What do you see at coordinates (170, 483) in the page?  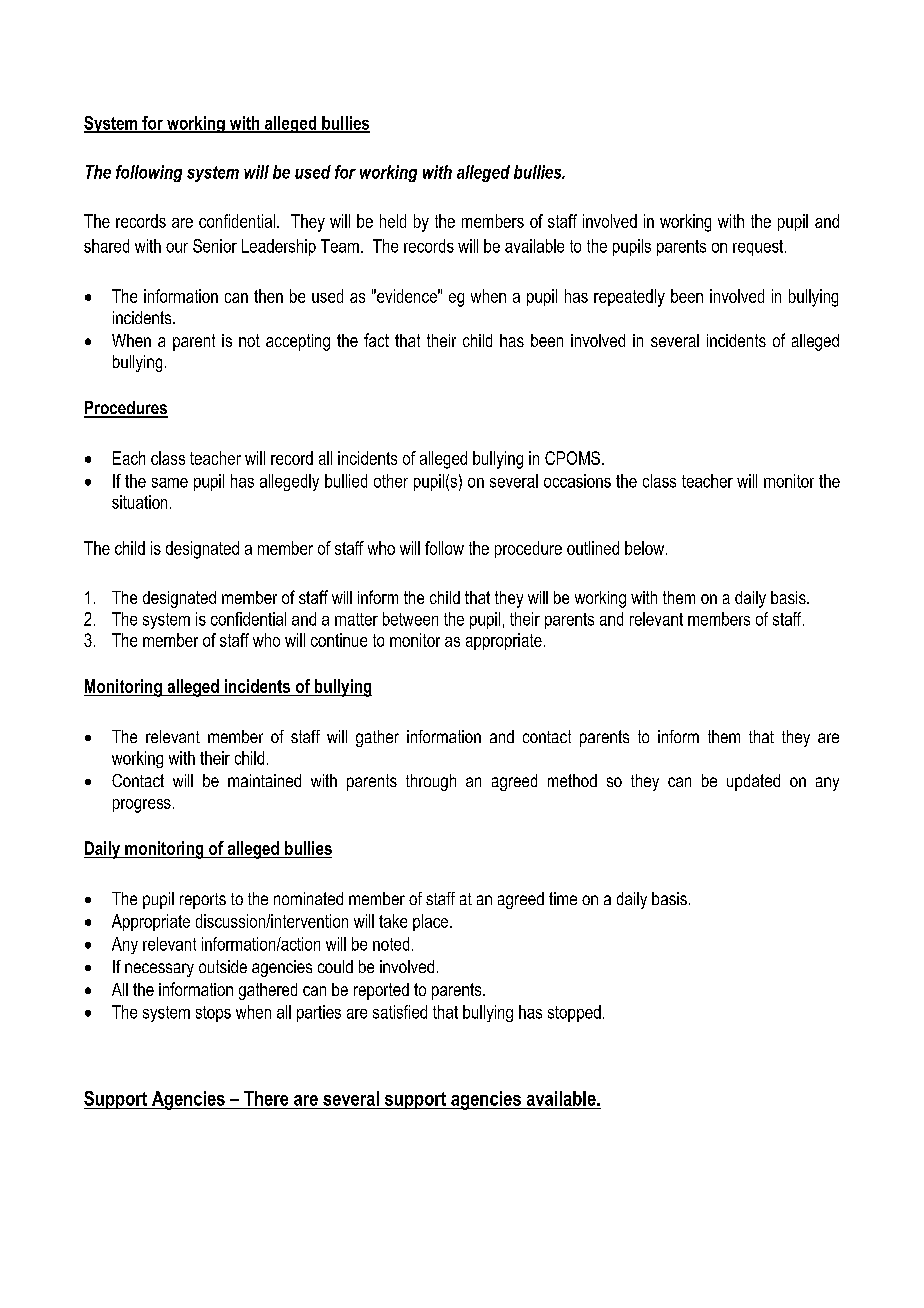 I see `same` at bounding box center [170, 483].
